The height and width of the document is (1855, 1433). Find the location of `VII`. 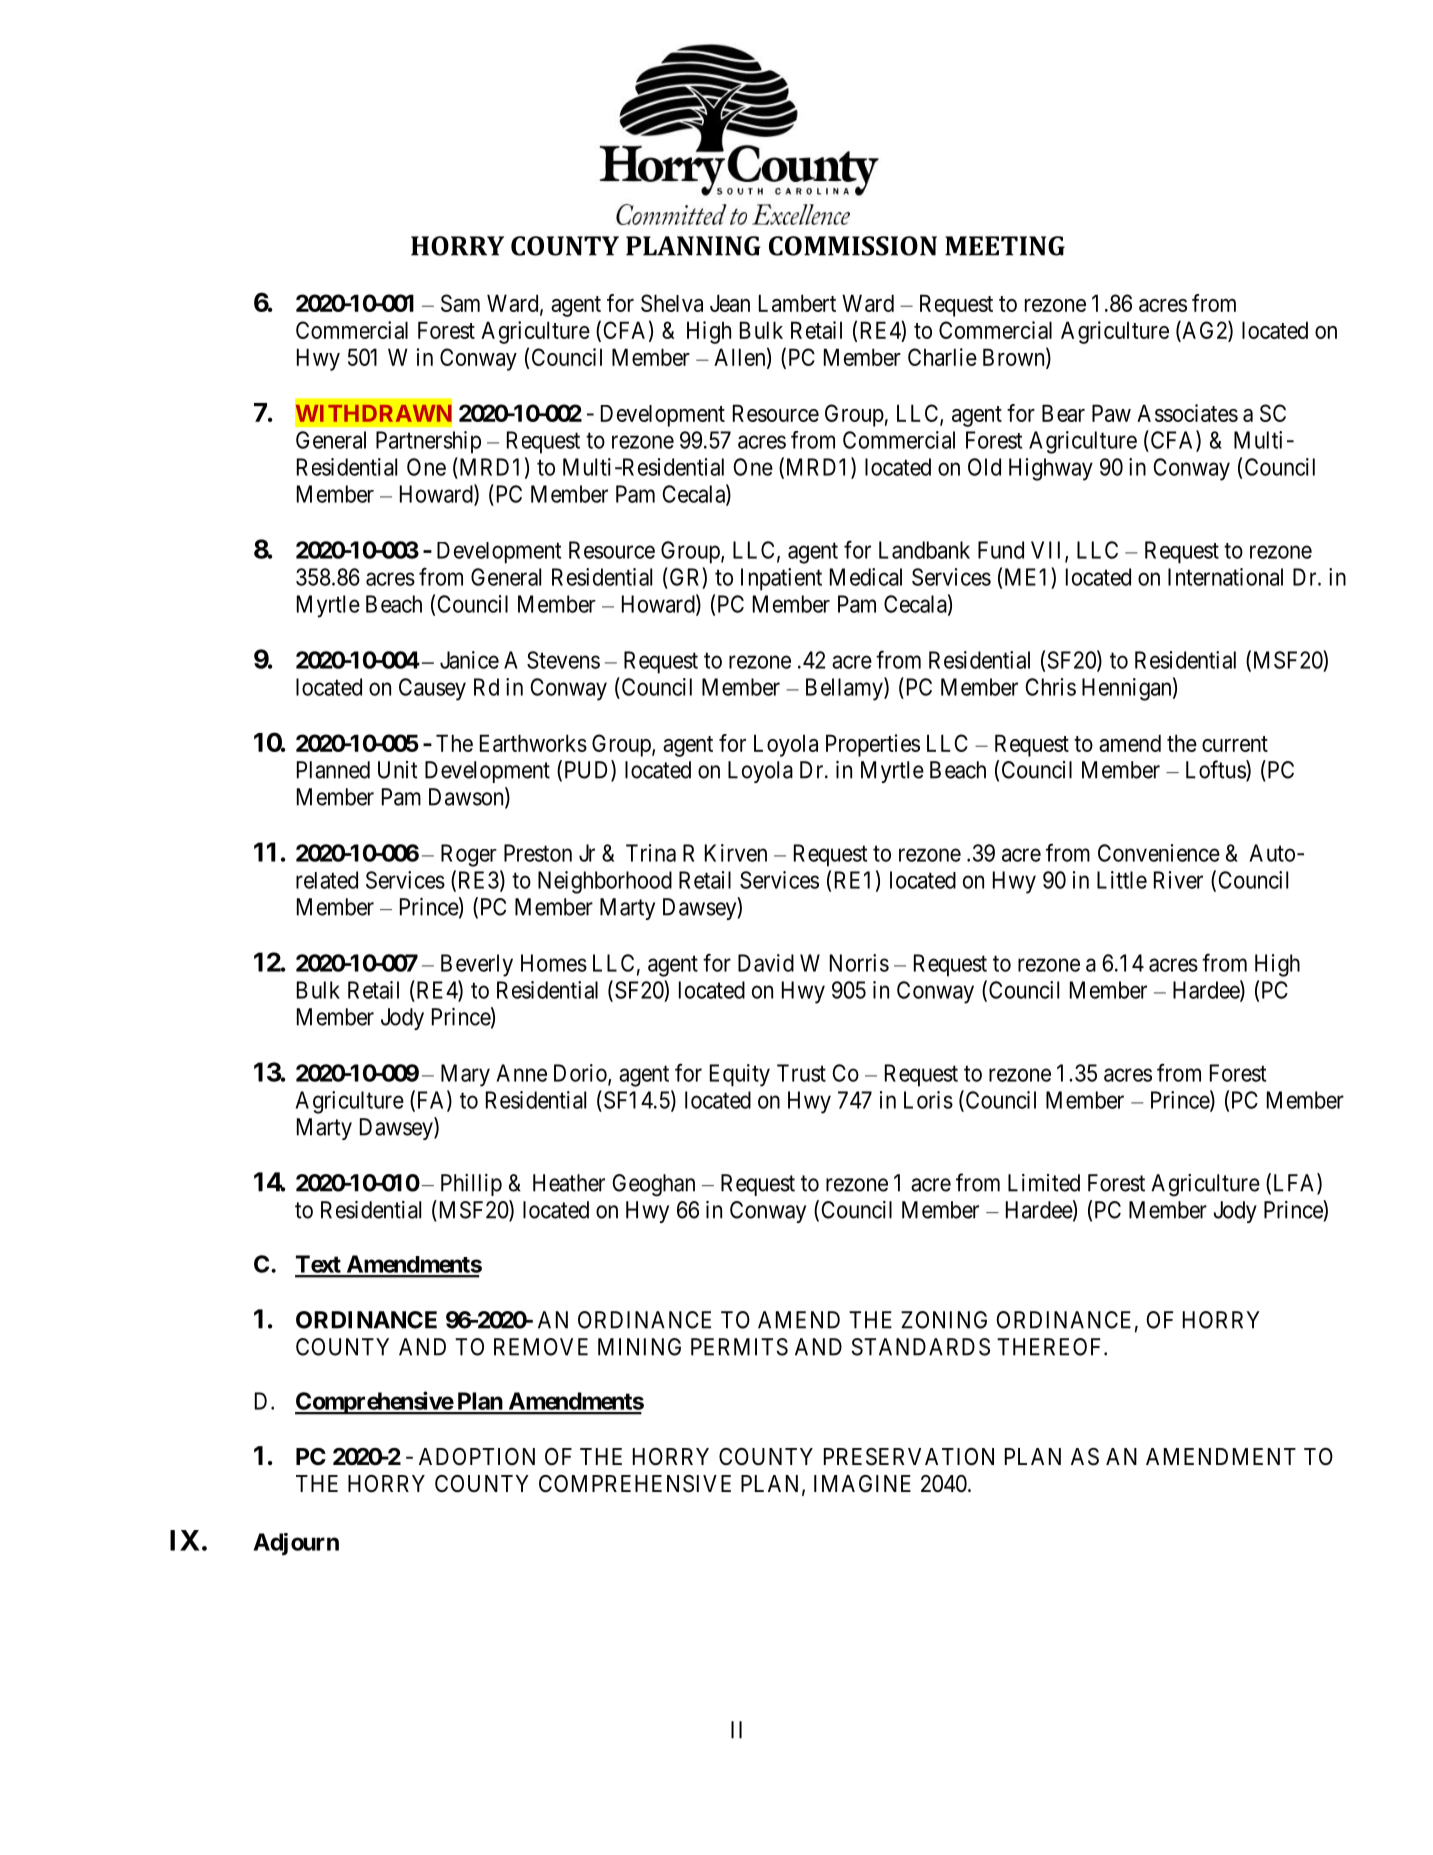

VII is located at coordinates (1048, 551).
